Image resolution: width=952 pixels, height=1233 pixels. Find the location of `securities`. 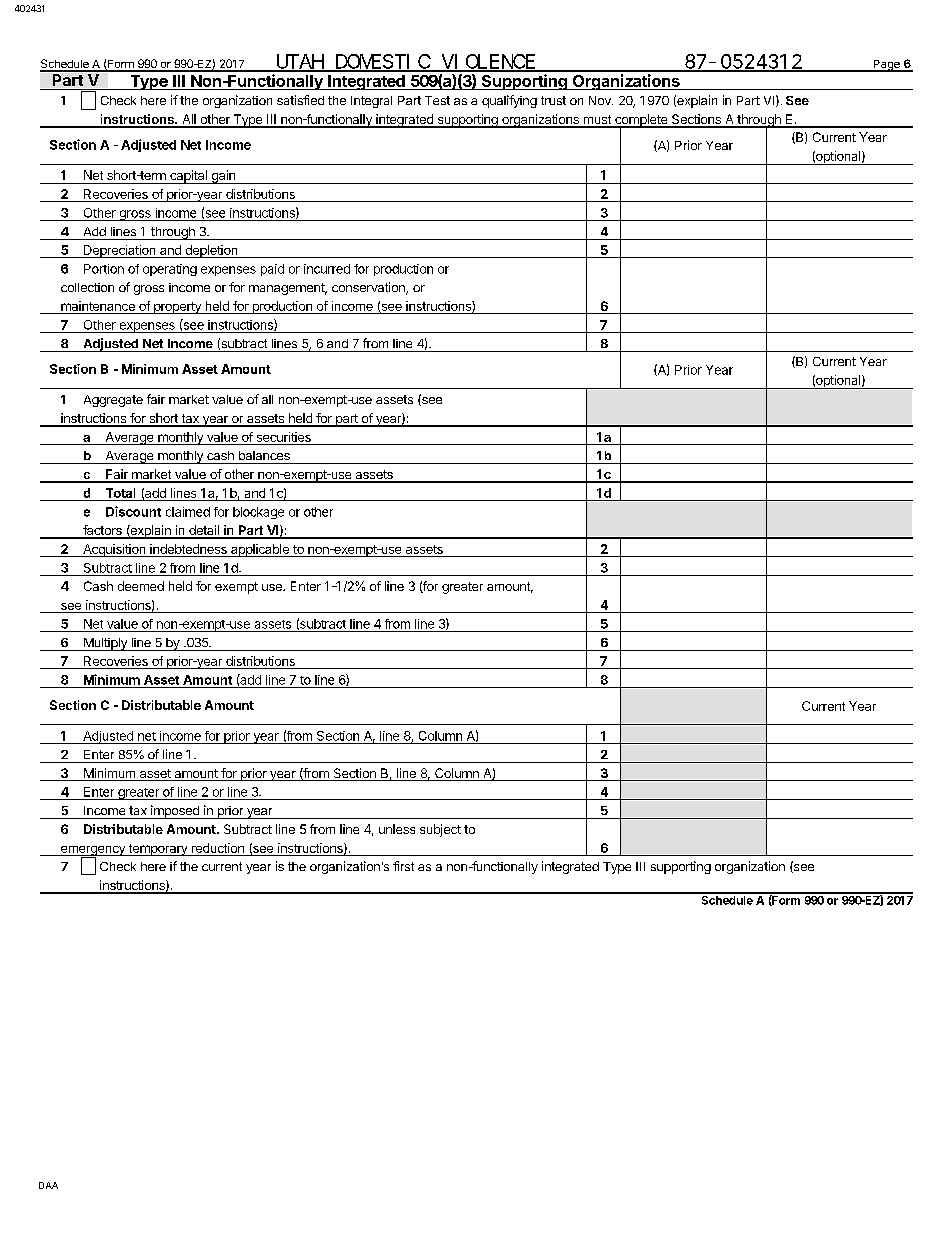

securities is located at coordinates (284, 437).
